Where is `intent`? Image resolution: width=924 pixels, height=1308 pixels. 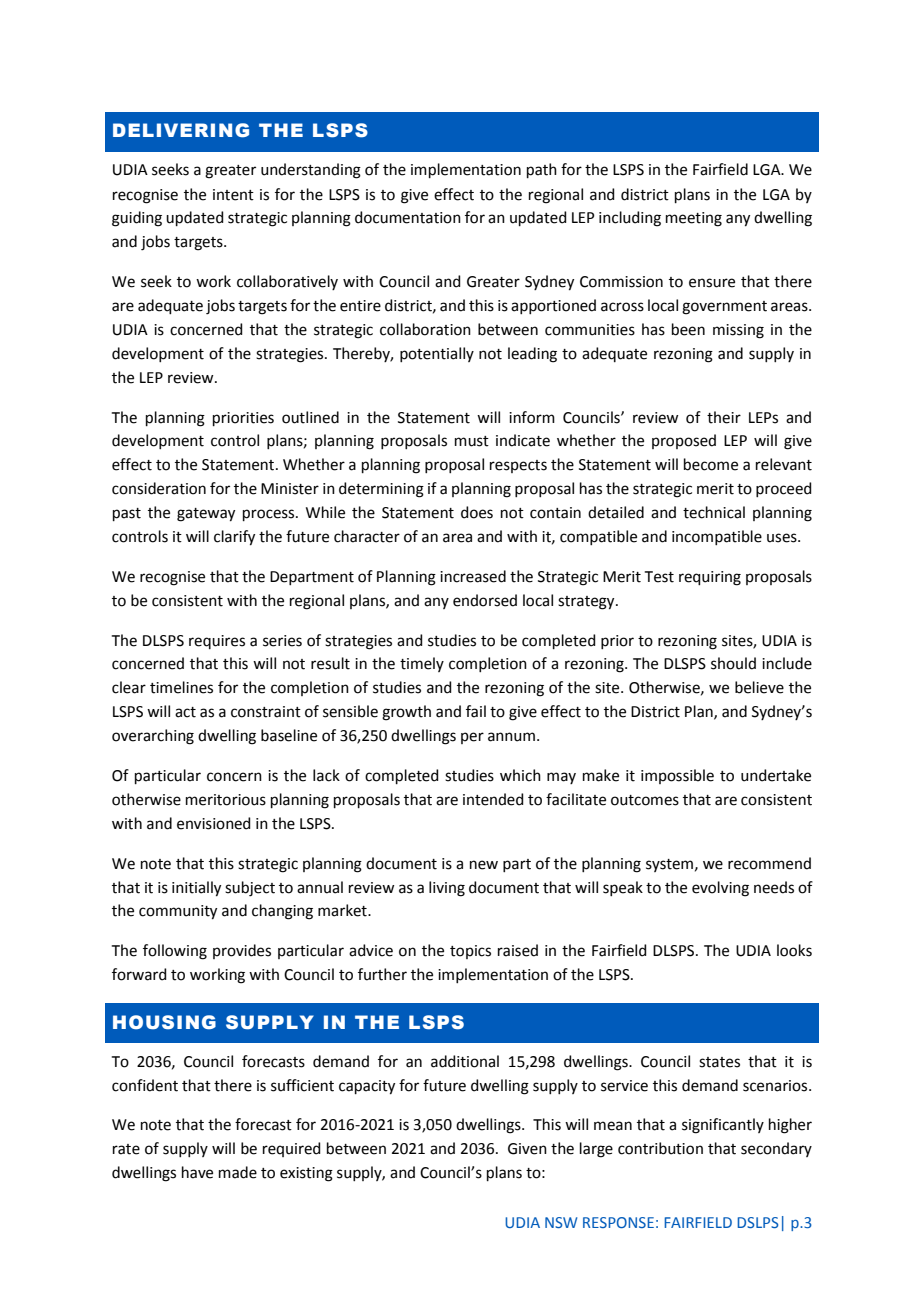 intent is located at coordinates (233, 195).
